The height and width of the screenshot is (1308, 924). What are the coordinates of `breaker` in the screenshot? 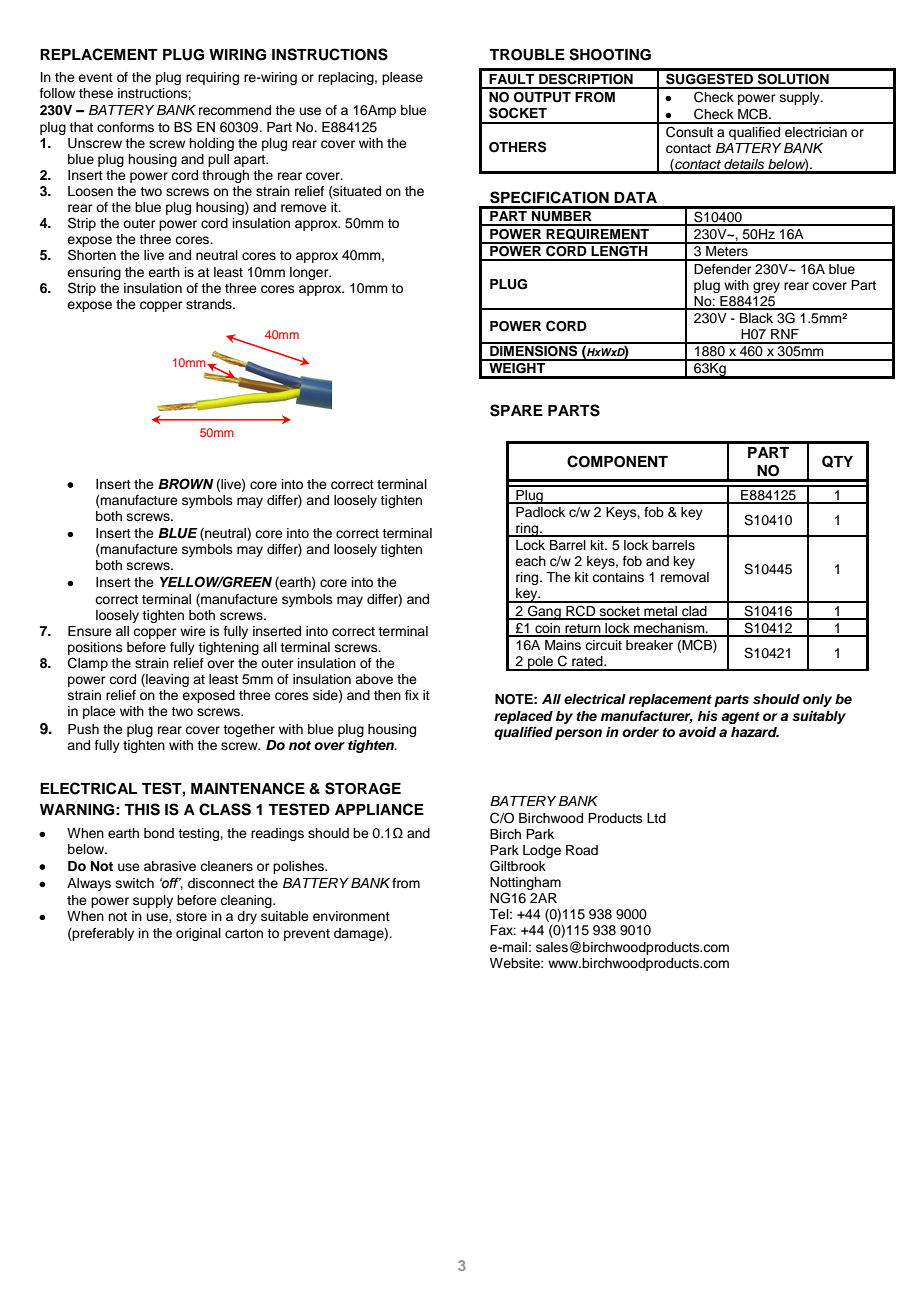 It's located at (649, 645).
